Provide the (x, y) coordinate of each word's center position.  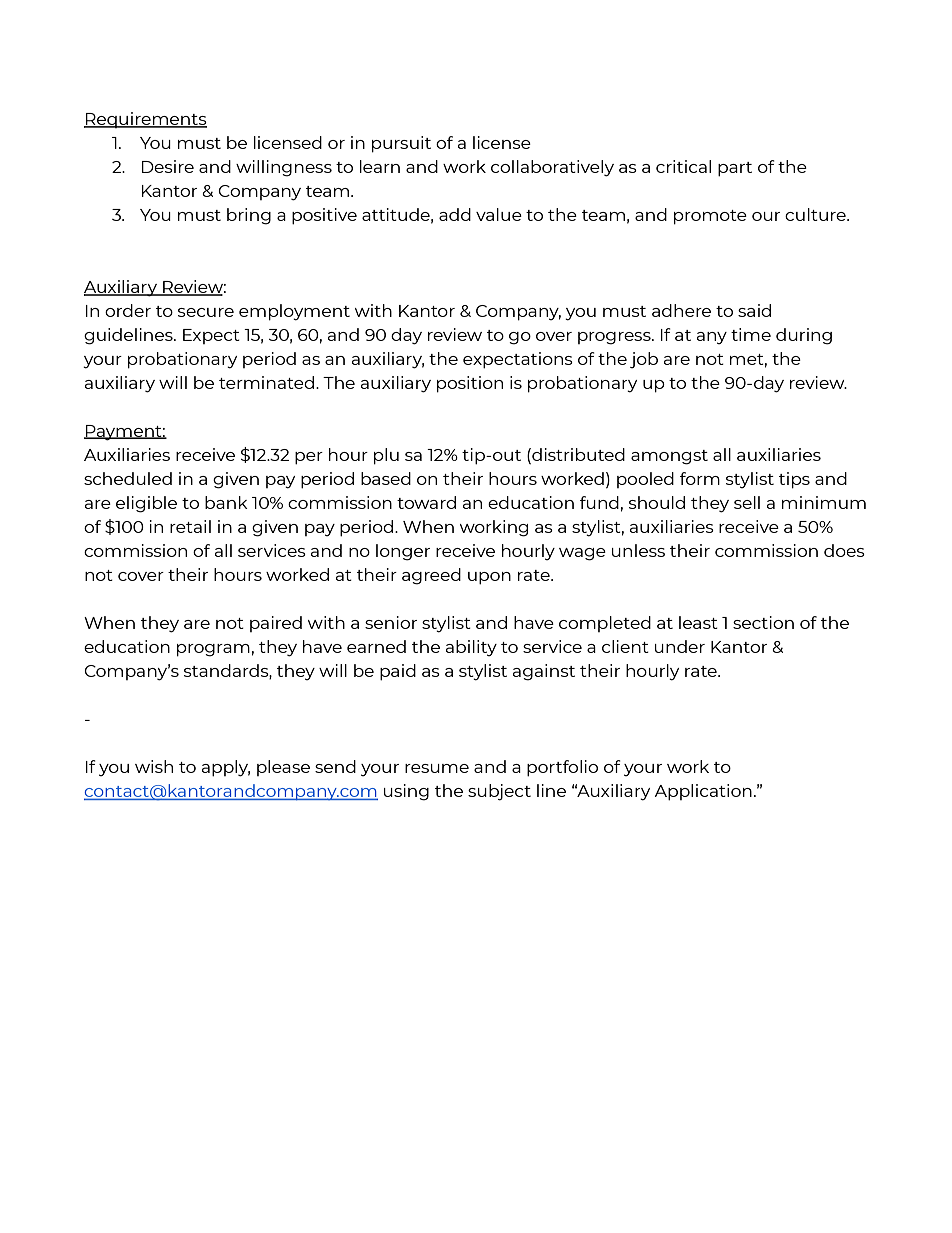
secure (206, 312)
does (844, 550)
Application (703, 792)
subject (499, 792)
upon (489, 578)
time (751, 334)
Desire (168, 166)
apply (226, 768)
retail (190, 526)
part (735, 169)
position (470, 384)
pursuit (401, 144)
